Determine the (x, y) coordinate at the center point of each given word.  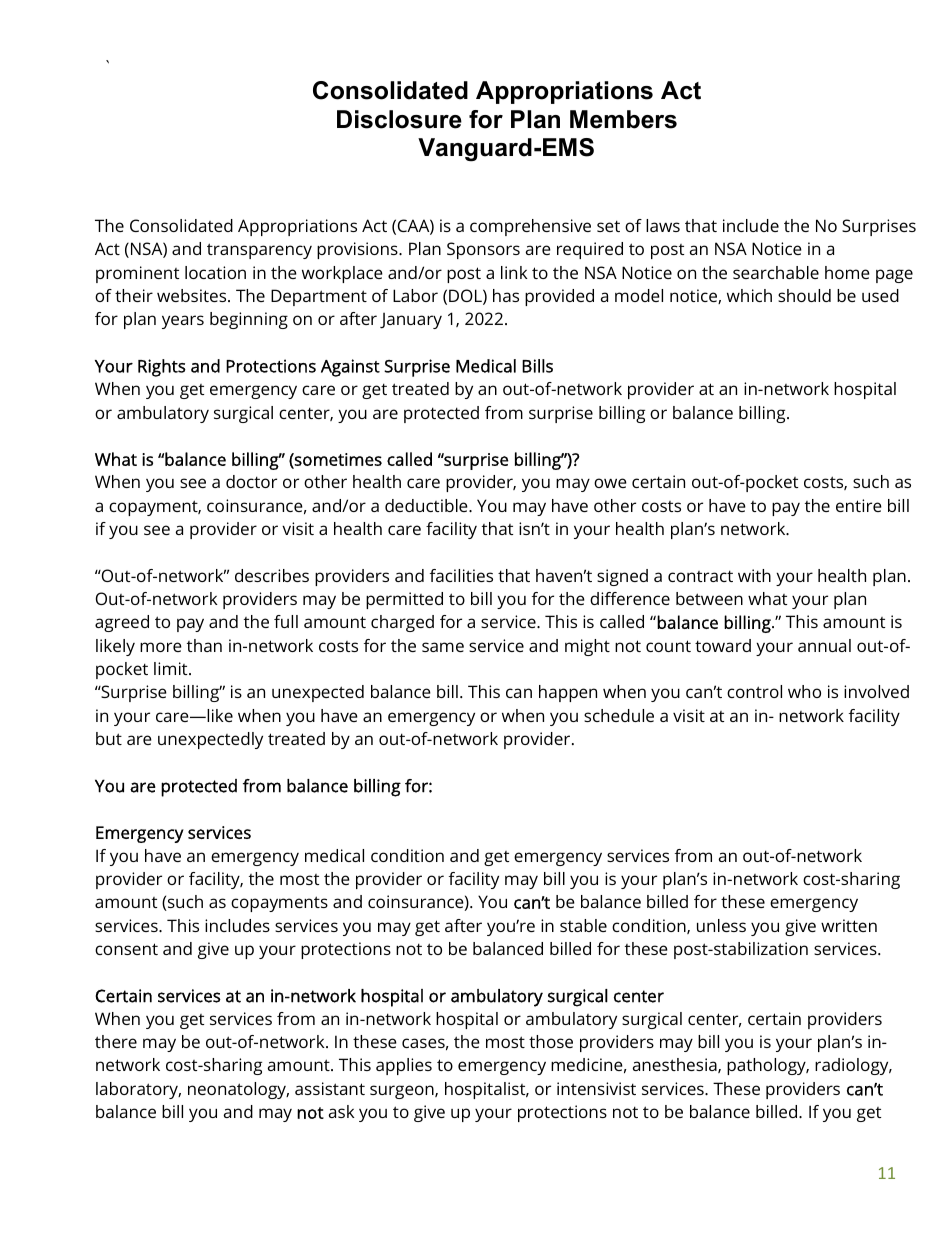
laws (663, 225)
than (204, 645)
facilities (461, 575)
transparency (259, 251)
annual (824, 645)
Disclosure (399, 119)
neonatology (238, 1090)
